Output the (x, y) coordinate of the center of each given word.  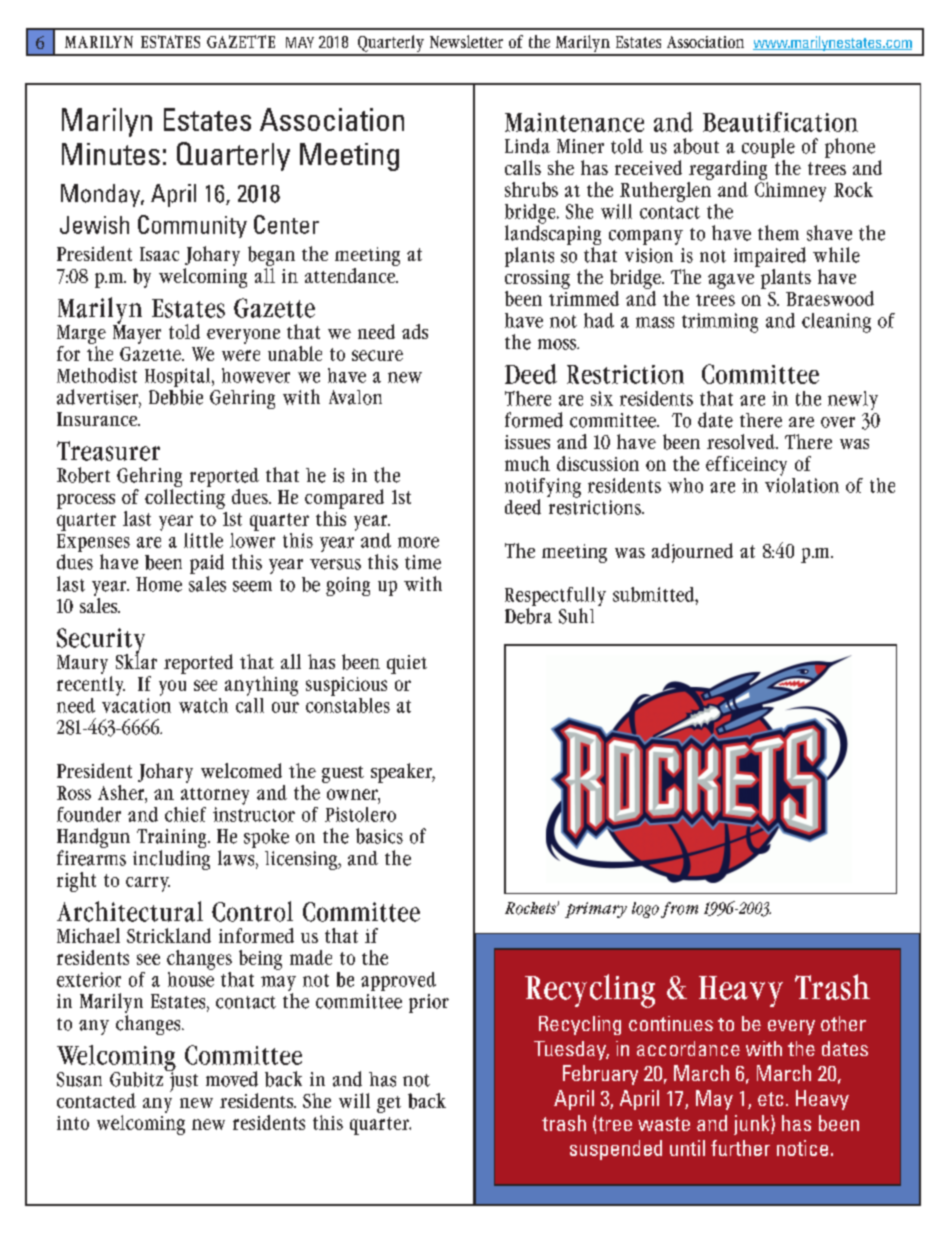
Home (159, 584)
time (423, 562)
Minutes (111, 154)
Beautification (780, 122)
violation (802, 484)
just (183, 1081)
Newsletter (466, 41)
